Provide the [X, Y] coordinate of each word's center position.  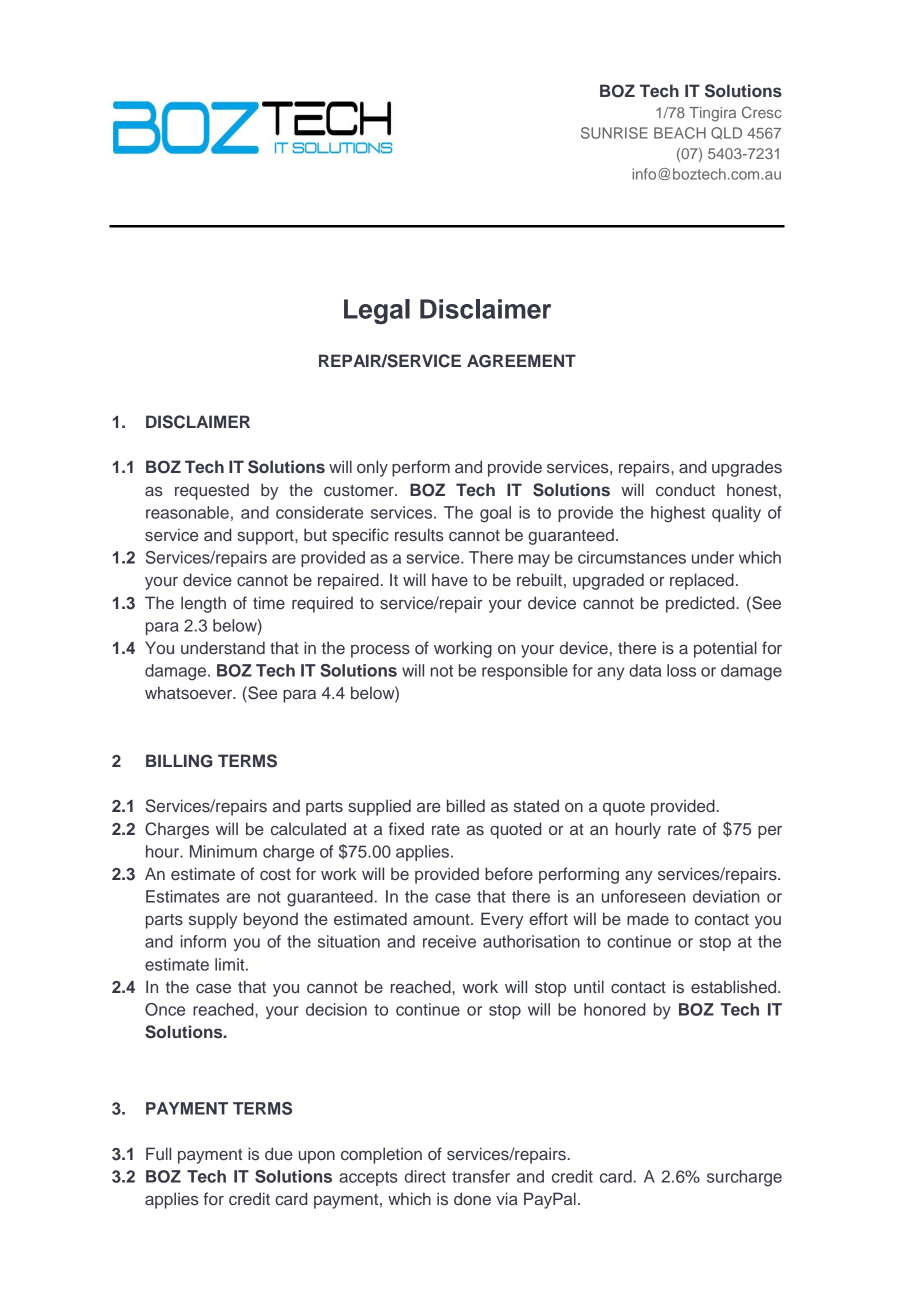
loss [681, 670]
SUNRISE [614, 133]
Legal [377, 311]
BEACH [680, 133]
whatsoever [190, 693]
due [279, 1154]
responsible [525, 672]
